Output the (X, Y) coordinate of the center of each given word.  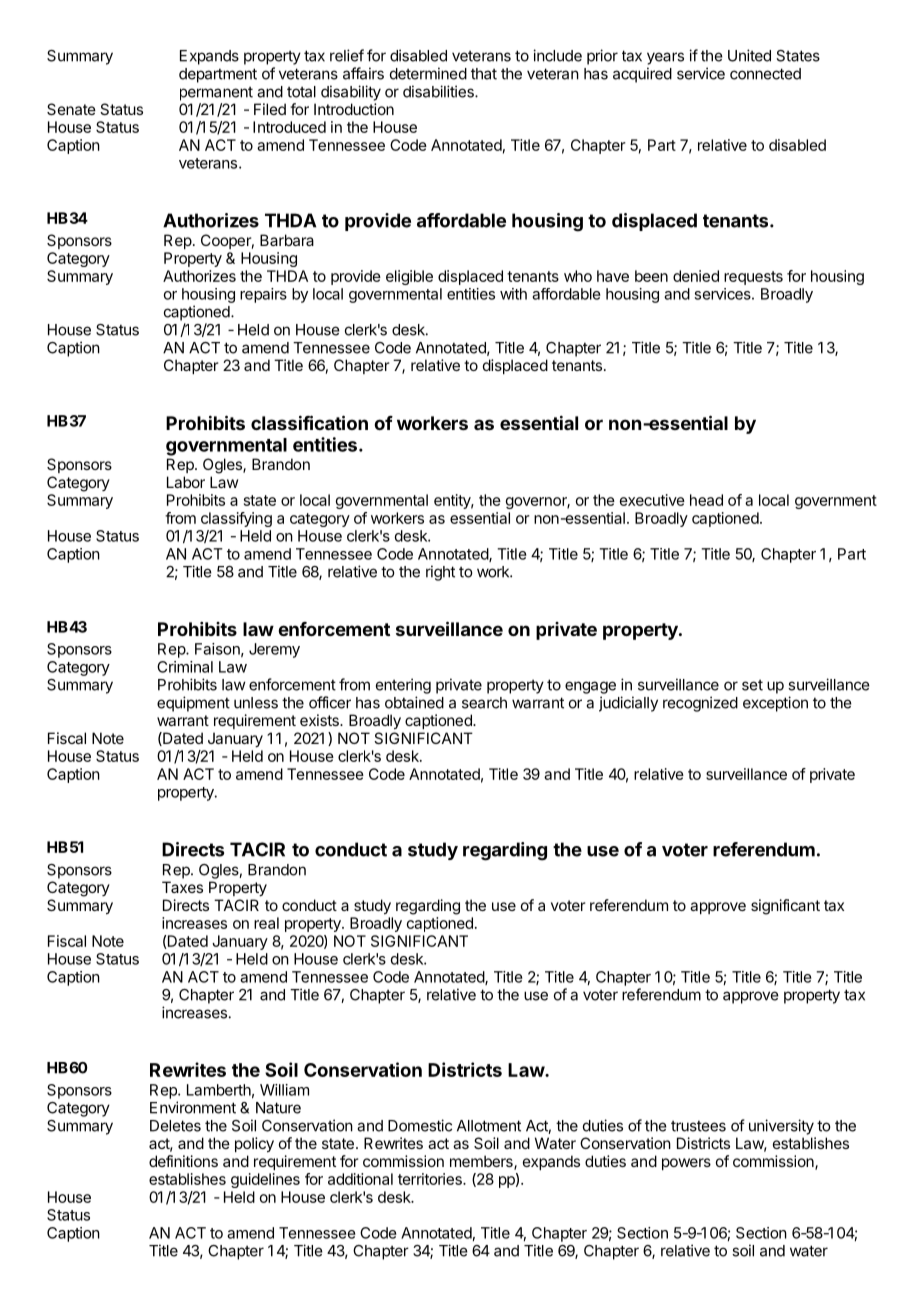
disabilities (439, 91)
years (665, 58)
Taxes (182, 887)
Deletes (175, 1126)
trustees (698, 1126)
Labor (186, 482)
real (266, 923)
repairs (263, 295)
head (706, 500)
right (440, 573)
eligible (409, 277)
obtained (414, 702)
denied (696, 276)
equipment (193, 704)
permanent (216, 93)
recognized (700, 704)
